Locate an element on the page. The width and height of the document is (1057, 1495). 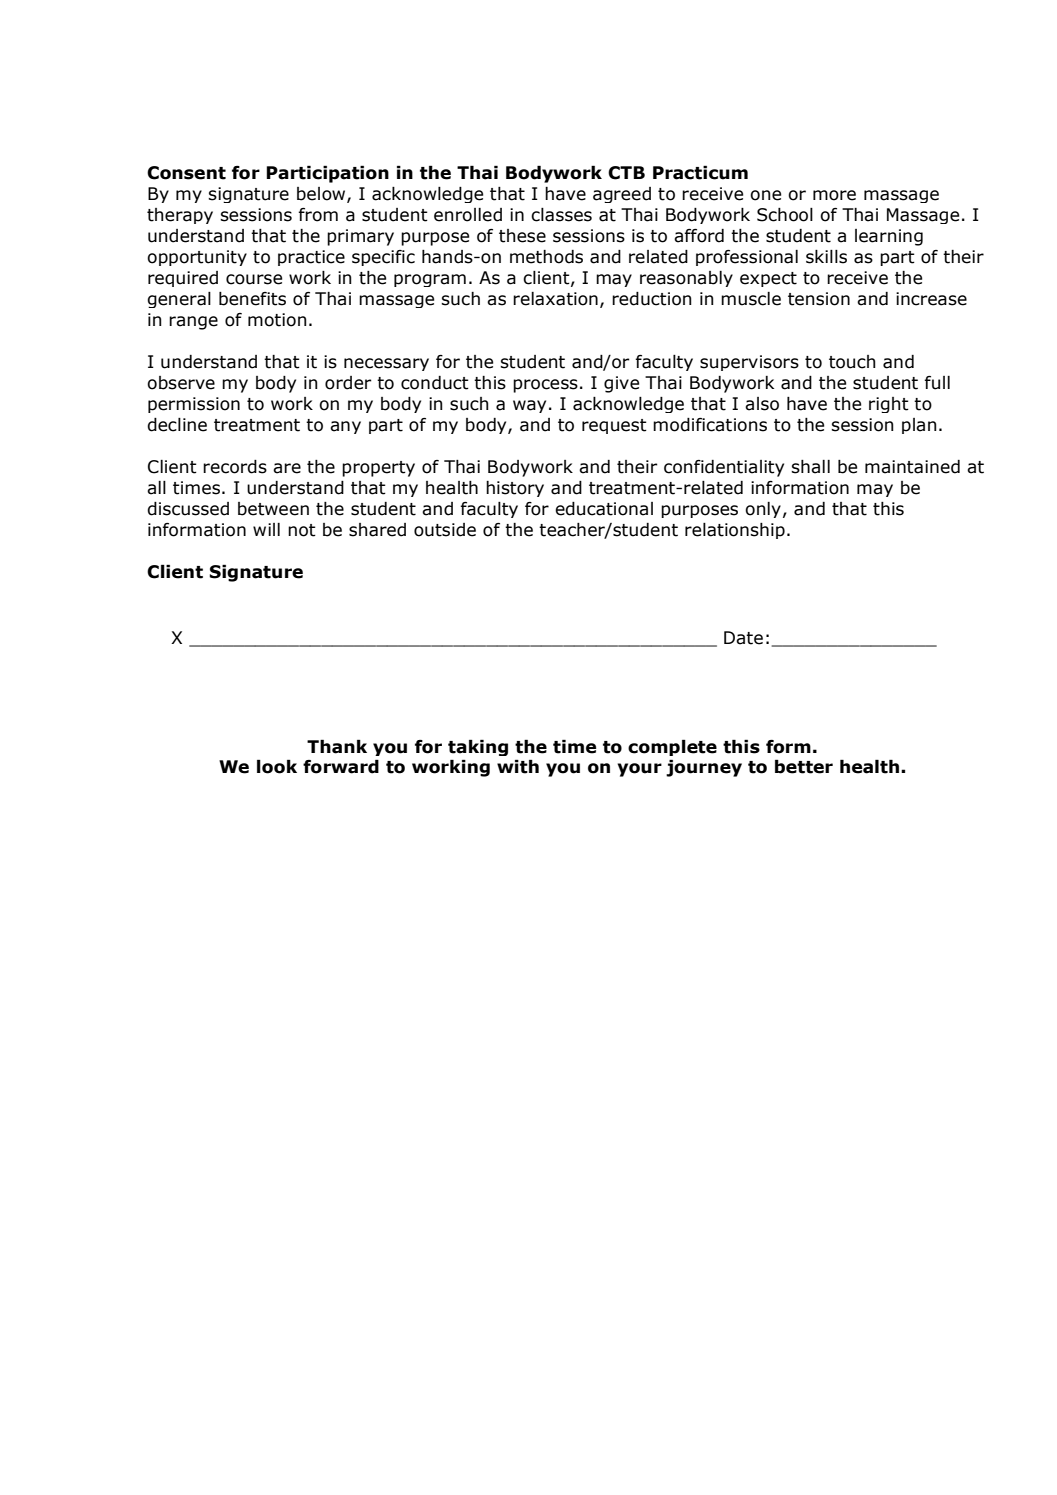
more is located at coordinates (834, 195).
